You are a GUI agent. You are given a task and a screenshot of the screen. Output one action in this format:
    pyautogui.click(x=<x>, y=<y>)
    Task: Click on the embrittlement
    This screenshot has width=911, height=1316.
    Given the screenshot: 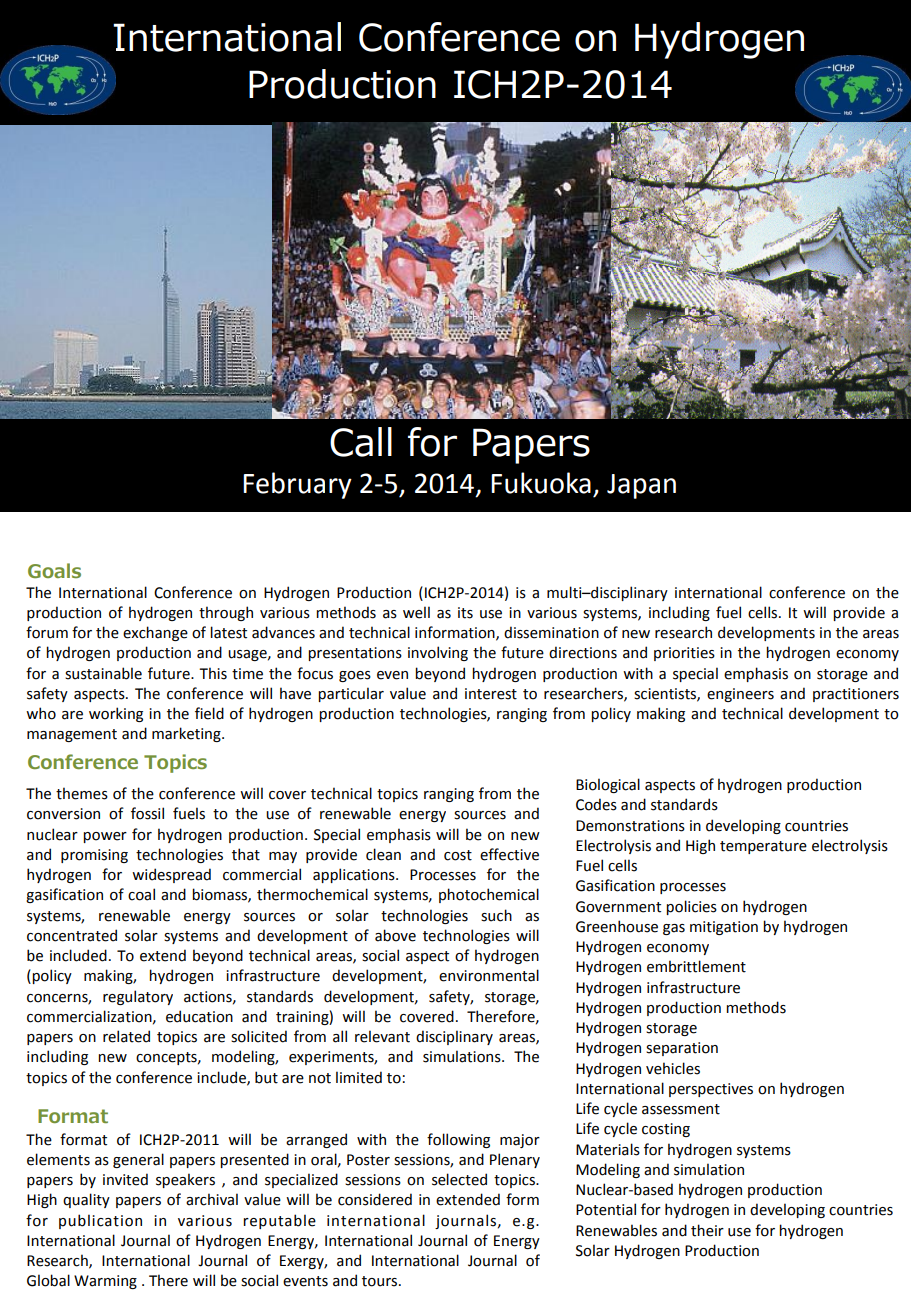 What is the action you would take?
    pyautogui.click(x=696, y=966)
